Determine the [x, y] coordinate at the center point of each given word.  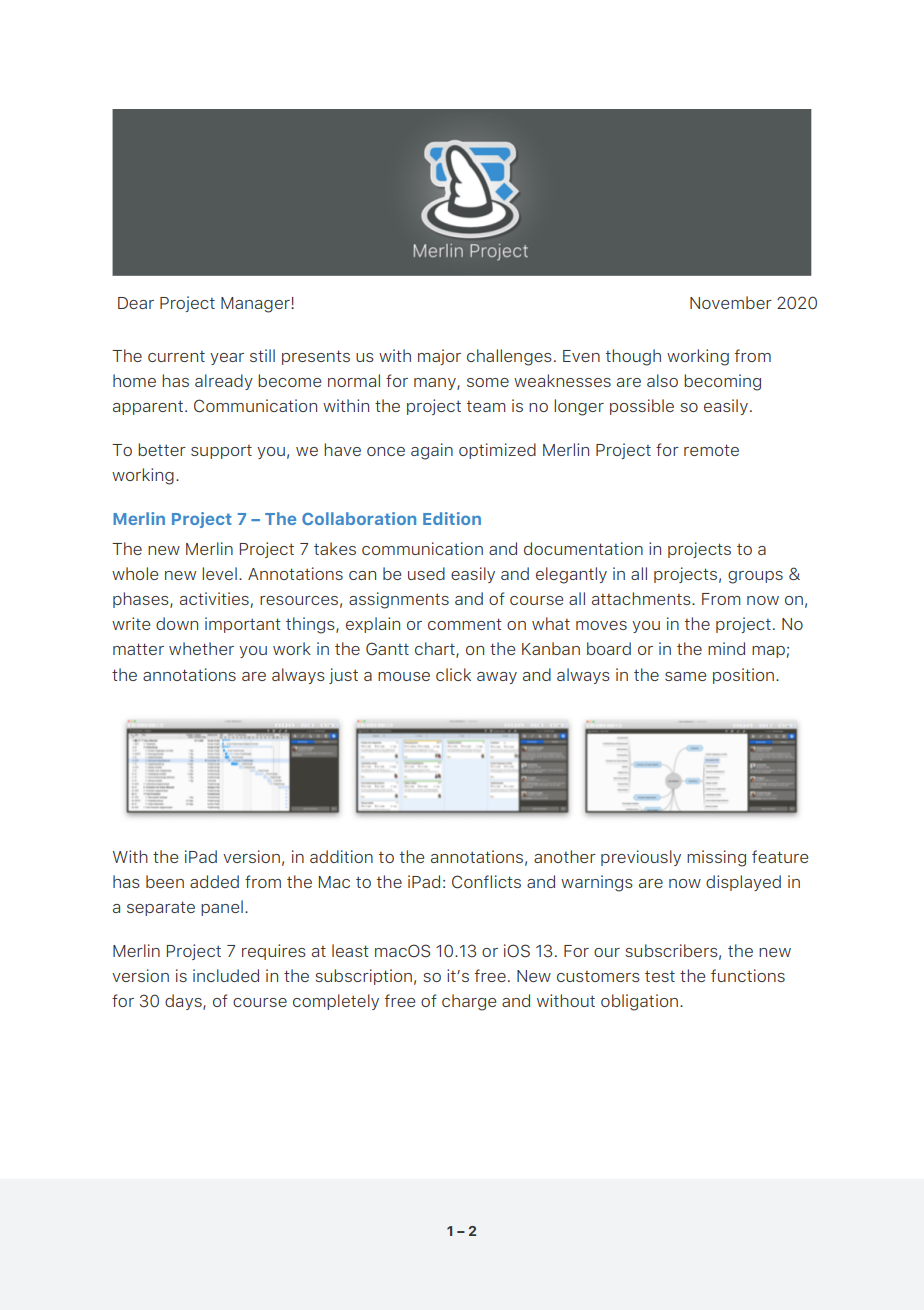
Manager [256, 305]
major [439, 357]
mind [726, 648]
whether [201, 648]
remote [711, 450]
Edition [452, 518]
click [453, 674]
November [731, 302]
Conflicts [486, 882]
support [221, 451]
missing [716, 858]
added [214, 881]
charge [469, 1002]
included [226, 975]
